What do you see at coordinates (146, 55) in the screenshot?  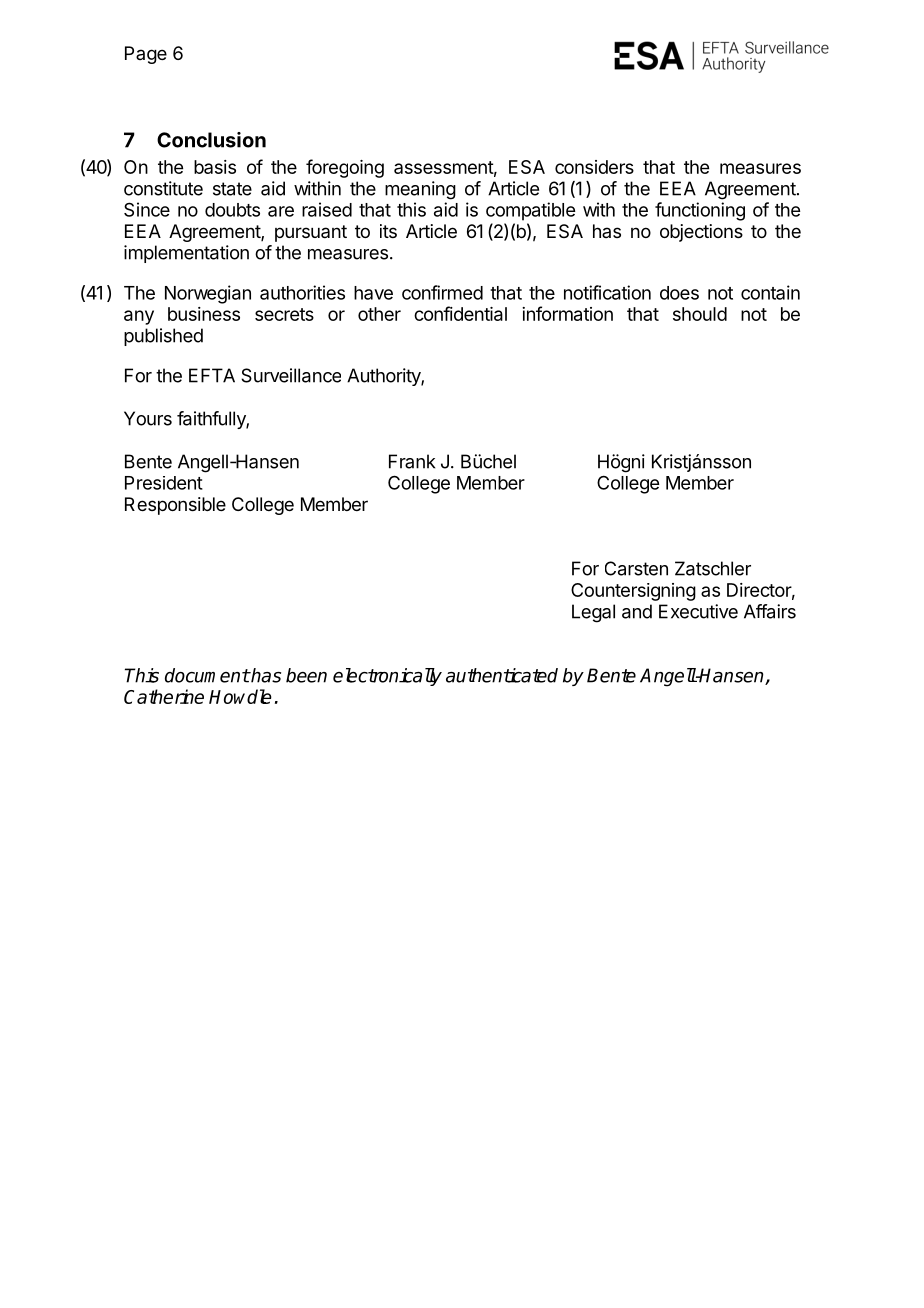 I see `Page` at bounding box center [146, 55].
